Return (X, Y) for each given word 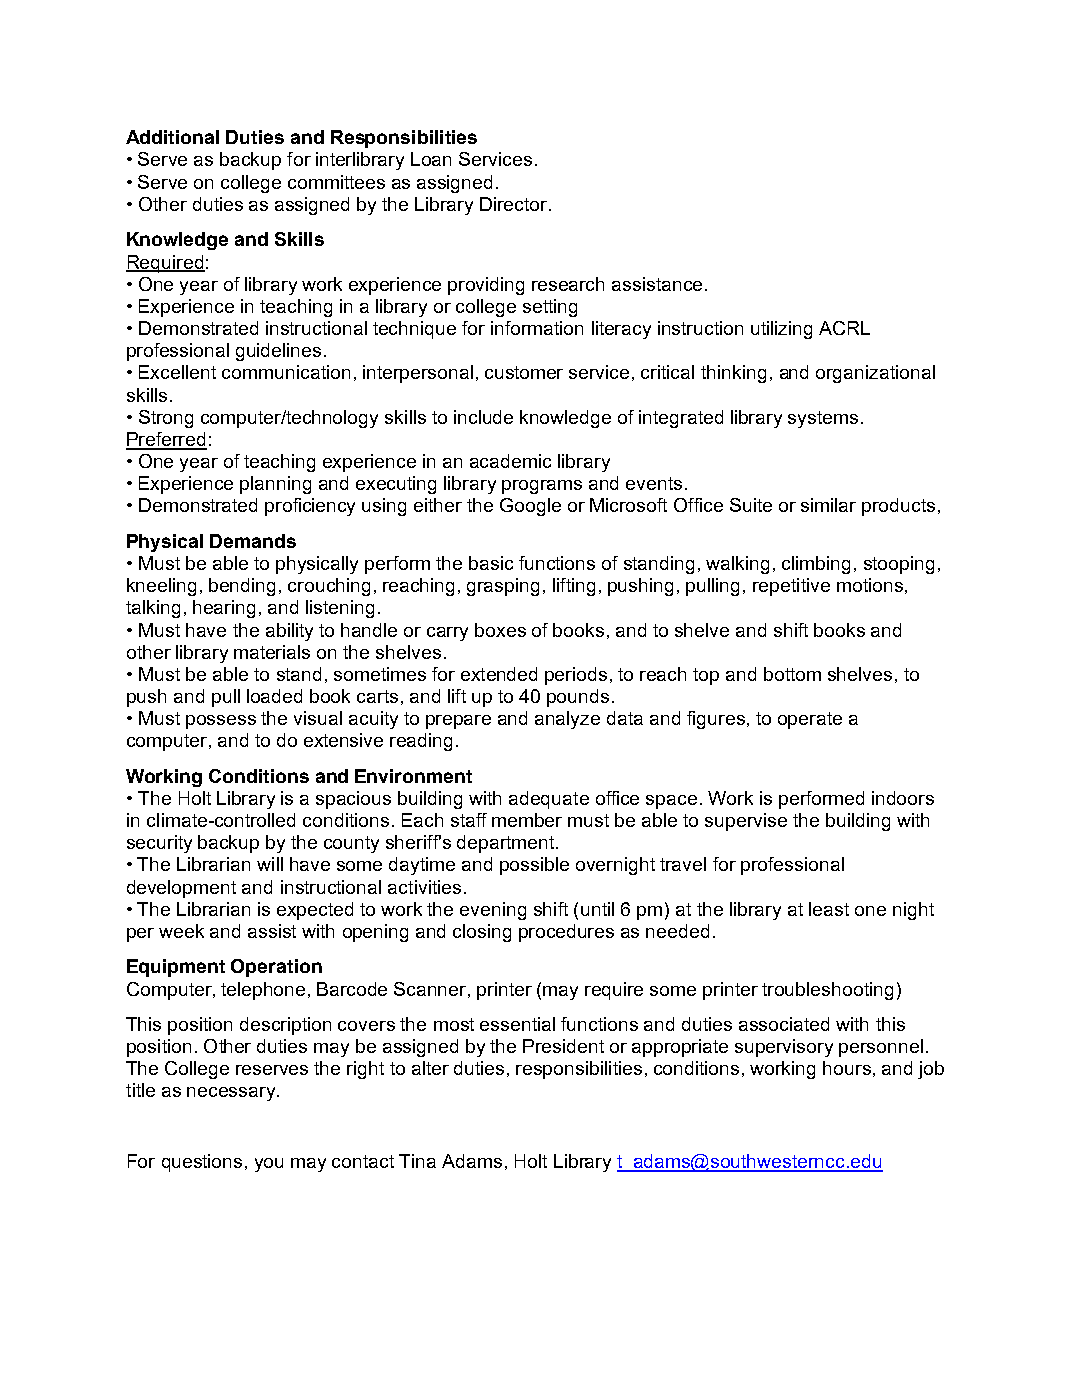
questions (202, 1163)
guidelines (278, 352)
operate (810, 720)
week (181, 931)
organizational (875, 374)
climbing (816, 565)
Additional (172, 137)
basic (491, 563)
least (829, 909)
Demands (253, 541)
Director (515, 204)
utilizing (781, 330)
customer (524, 372)
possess (221, 722)
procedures (566, 933)
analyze (567, 720)
